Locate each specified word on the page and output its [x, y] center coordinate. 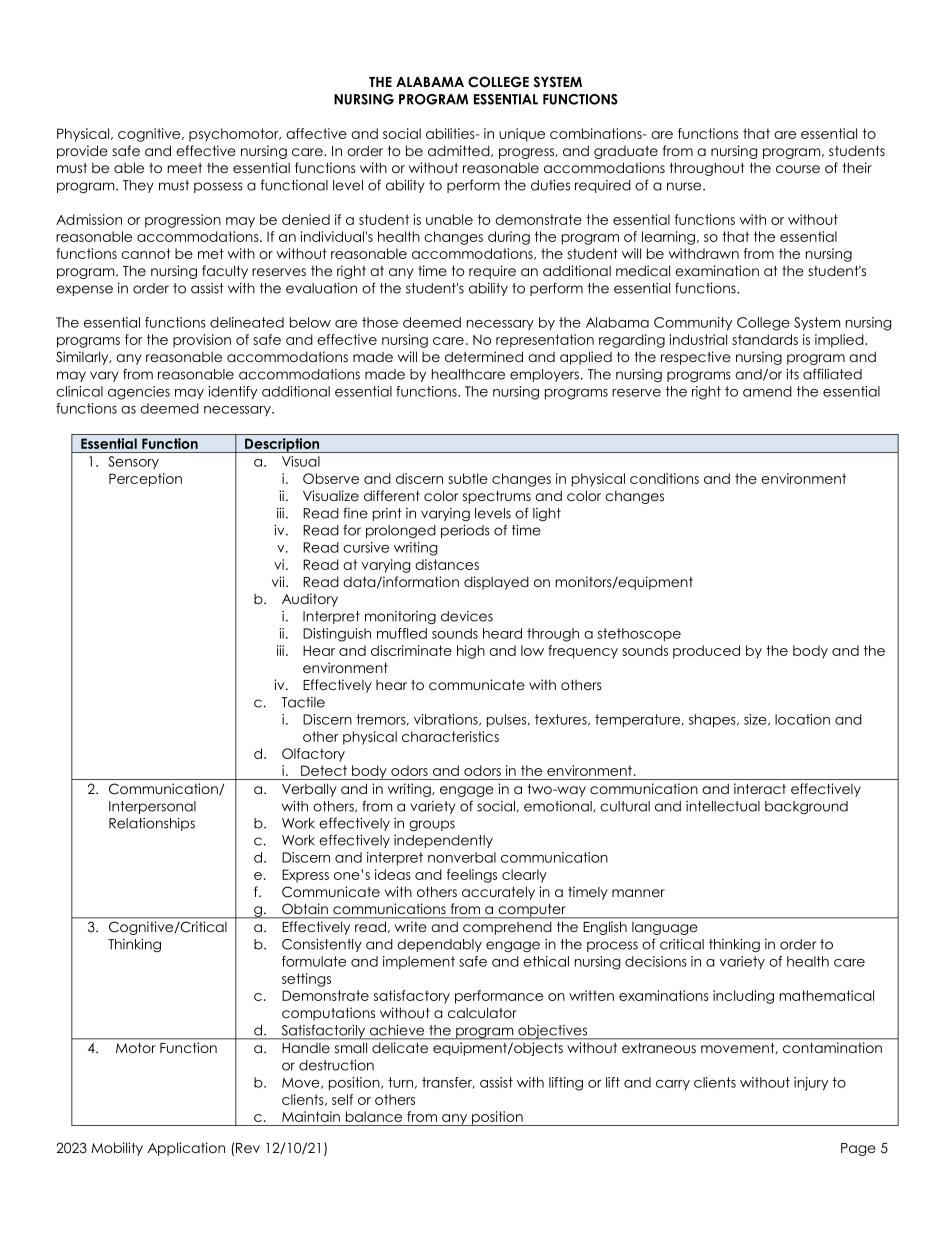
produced [706, 652]
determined [484, 356]
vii [279, 581]
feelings [472, 876]
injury [811, 1084]
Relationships [152, 824]
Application [186, 1149]
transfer [448, 1083]
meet [184, 168]
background [806, 807]
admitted [460, 151]
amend [767, 391]
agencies [139, 393]
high [471, 652]
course [798, 169]
